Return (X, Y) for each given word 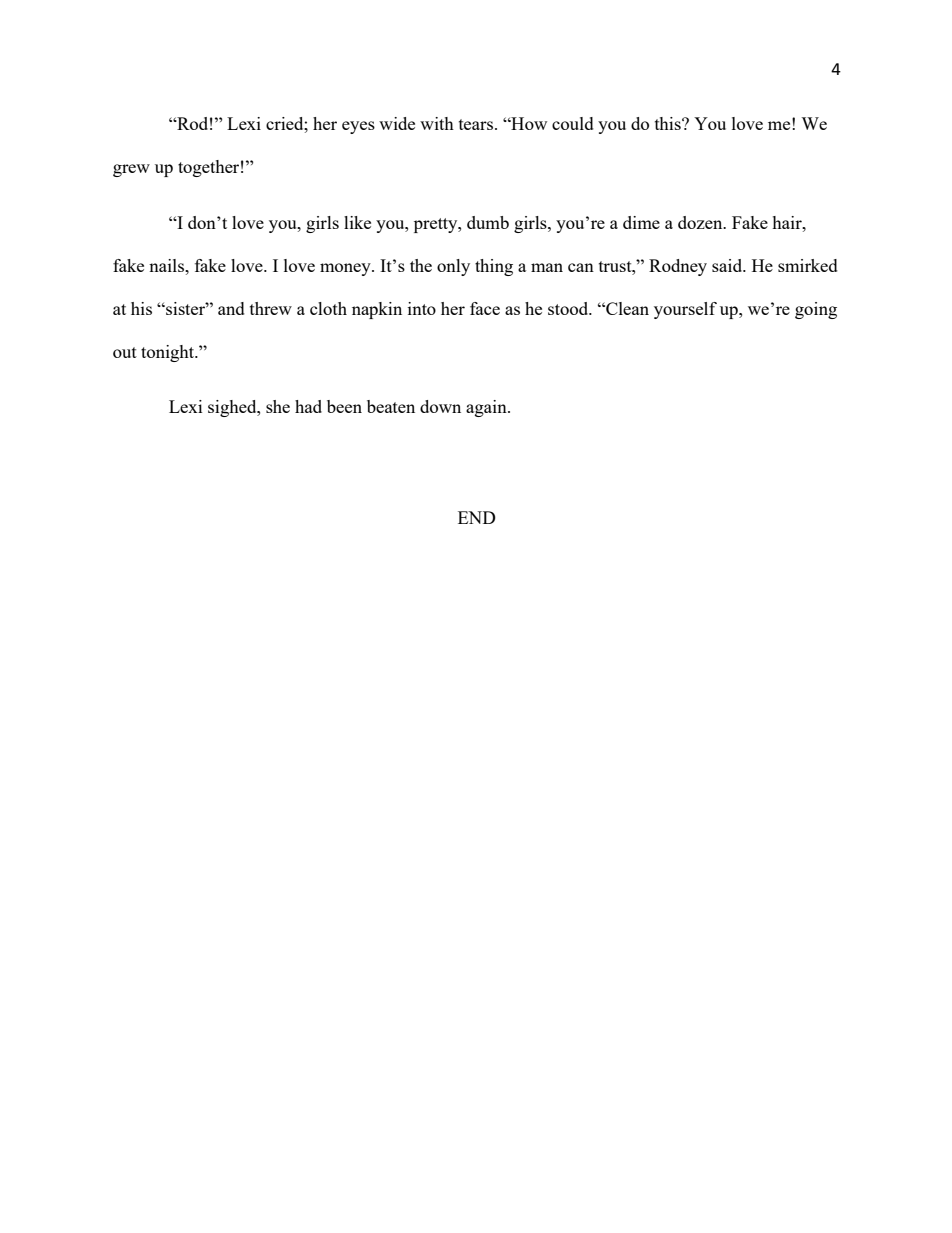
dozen (701, 222)
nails (168, 265)
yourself (685, 310)
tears (477, 124)
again (487, 408)
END (477, 517)
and (231, 308)
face (485, 308)
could (573, 123)
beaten (391, 406)
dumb (488, 222)
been (344, 406)
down (440, 406)
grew (131, 170)
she (278, 406)
